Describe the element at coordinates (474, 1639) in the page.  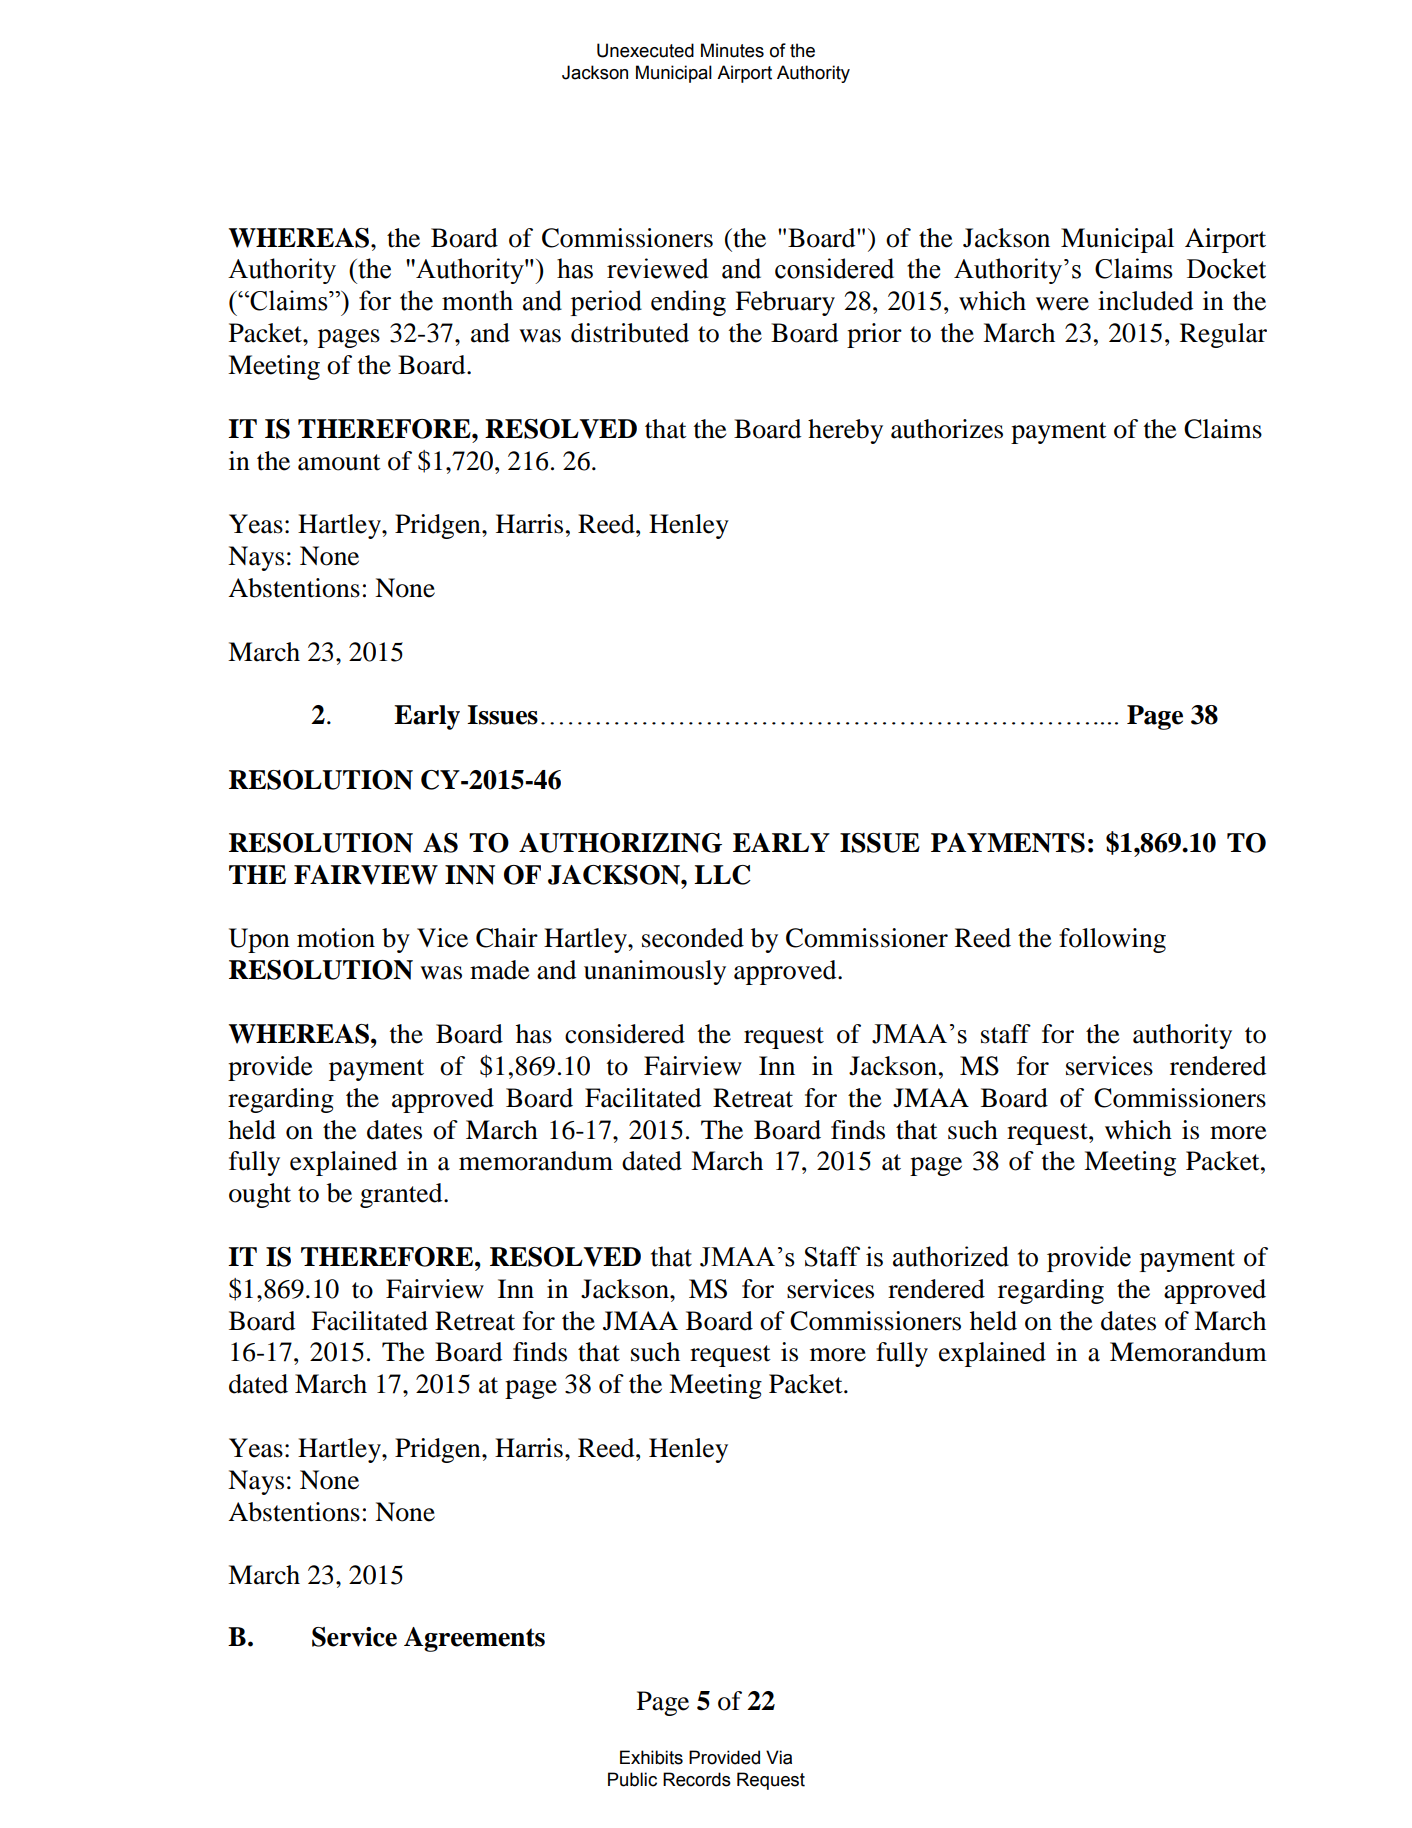
I see `Agreements` at that location.
